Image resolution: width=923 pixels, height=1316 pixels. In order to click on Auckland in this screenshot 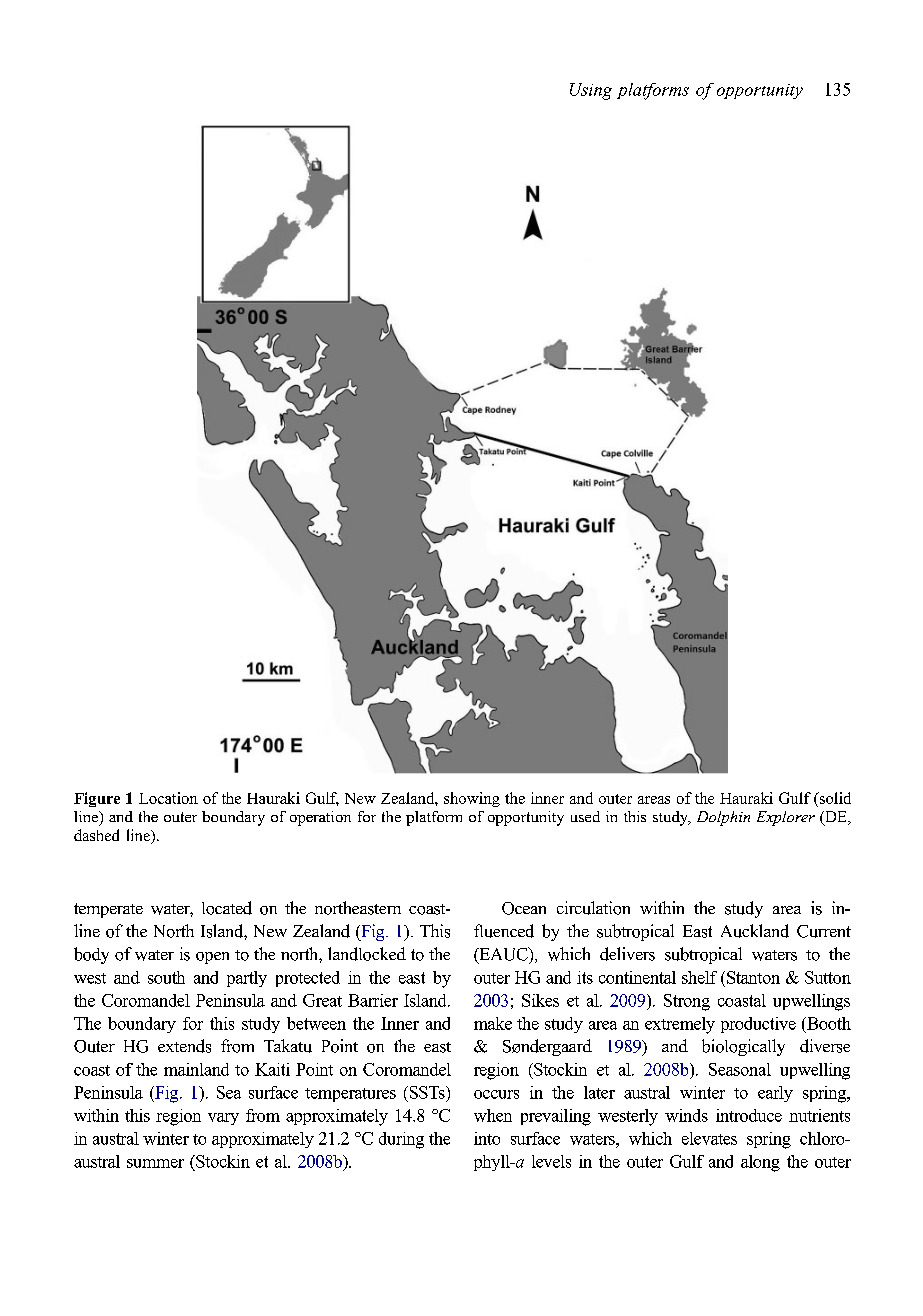, I will do `click(755, 931)`.
